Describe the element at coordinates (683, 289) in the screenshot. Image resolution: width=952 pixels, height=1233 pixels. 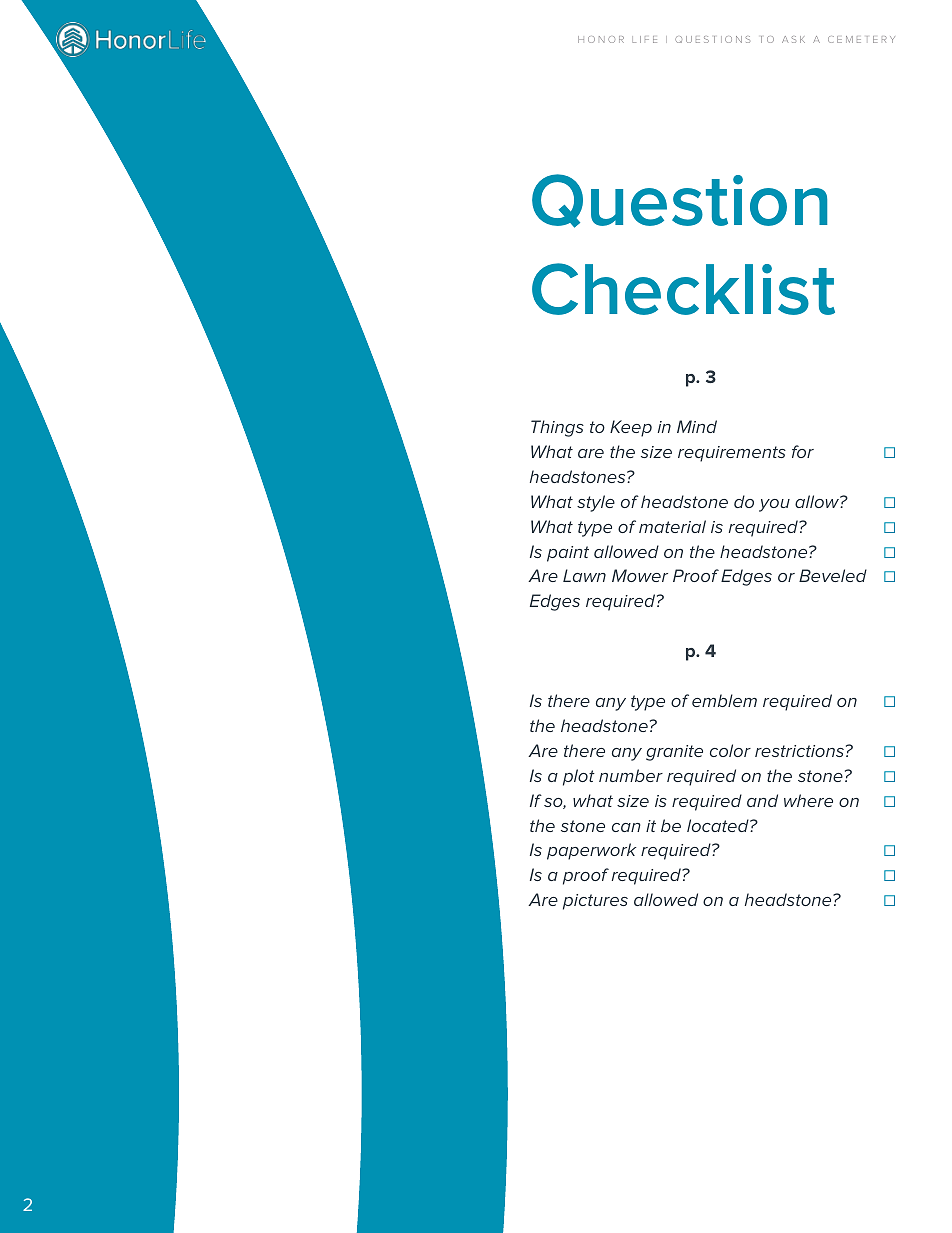
I see `Checklist` at that location.
